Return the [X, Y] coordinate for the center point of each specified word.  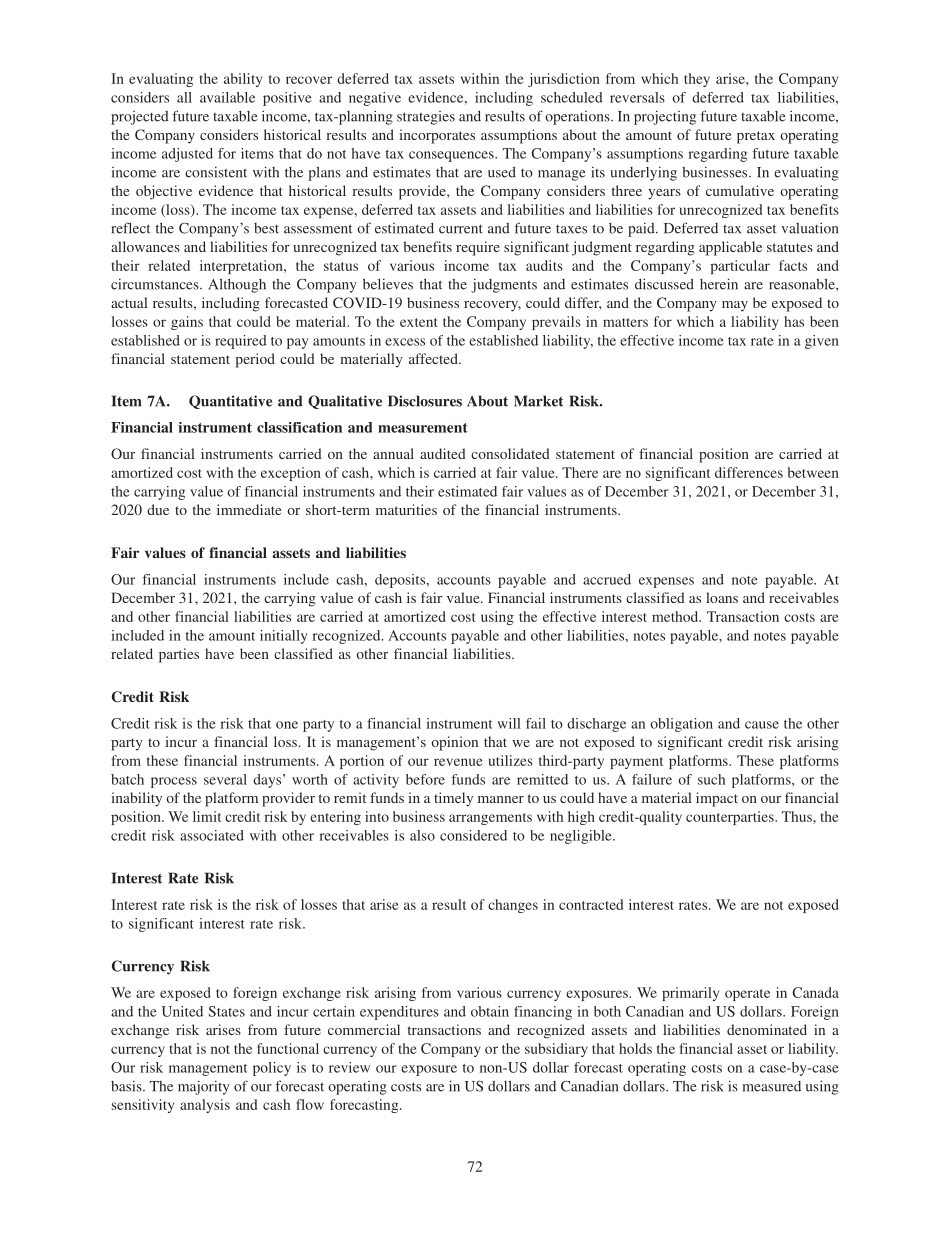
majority [204, 1087]
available [227, 97]
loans [722, 597]
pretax [756, 137]
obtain [490, 1011]
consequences [452, 156]
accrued [607, 579]
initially [284, 637]
